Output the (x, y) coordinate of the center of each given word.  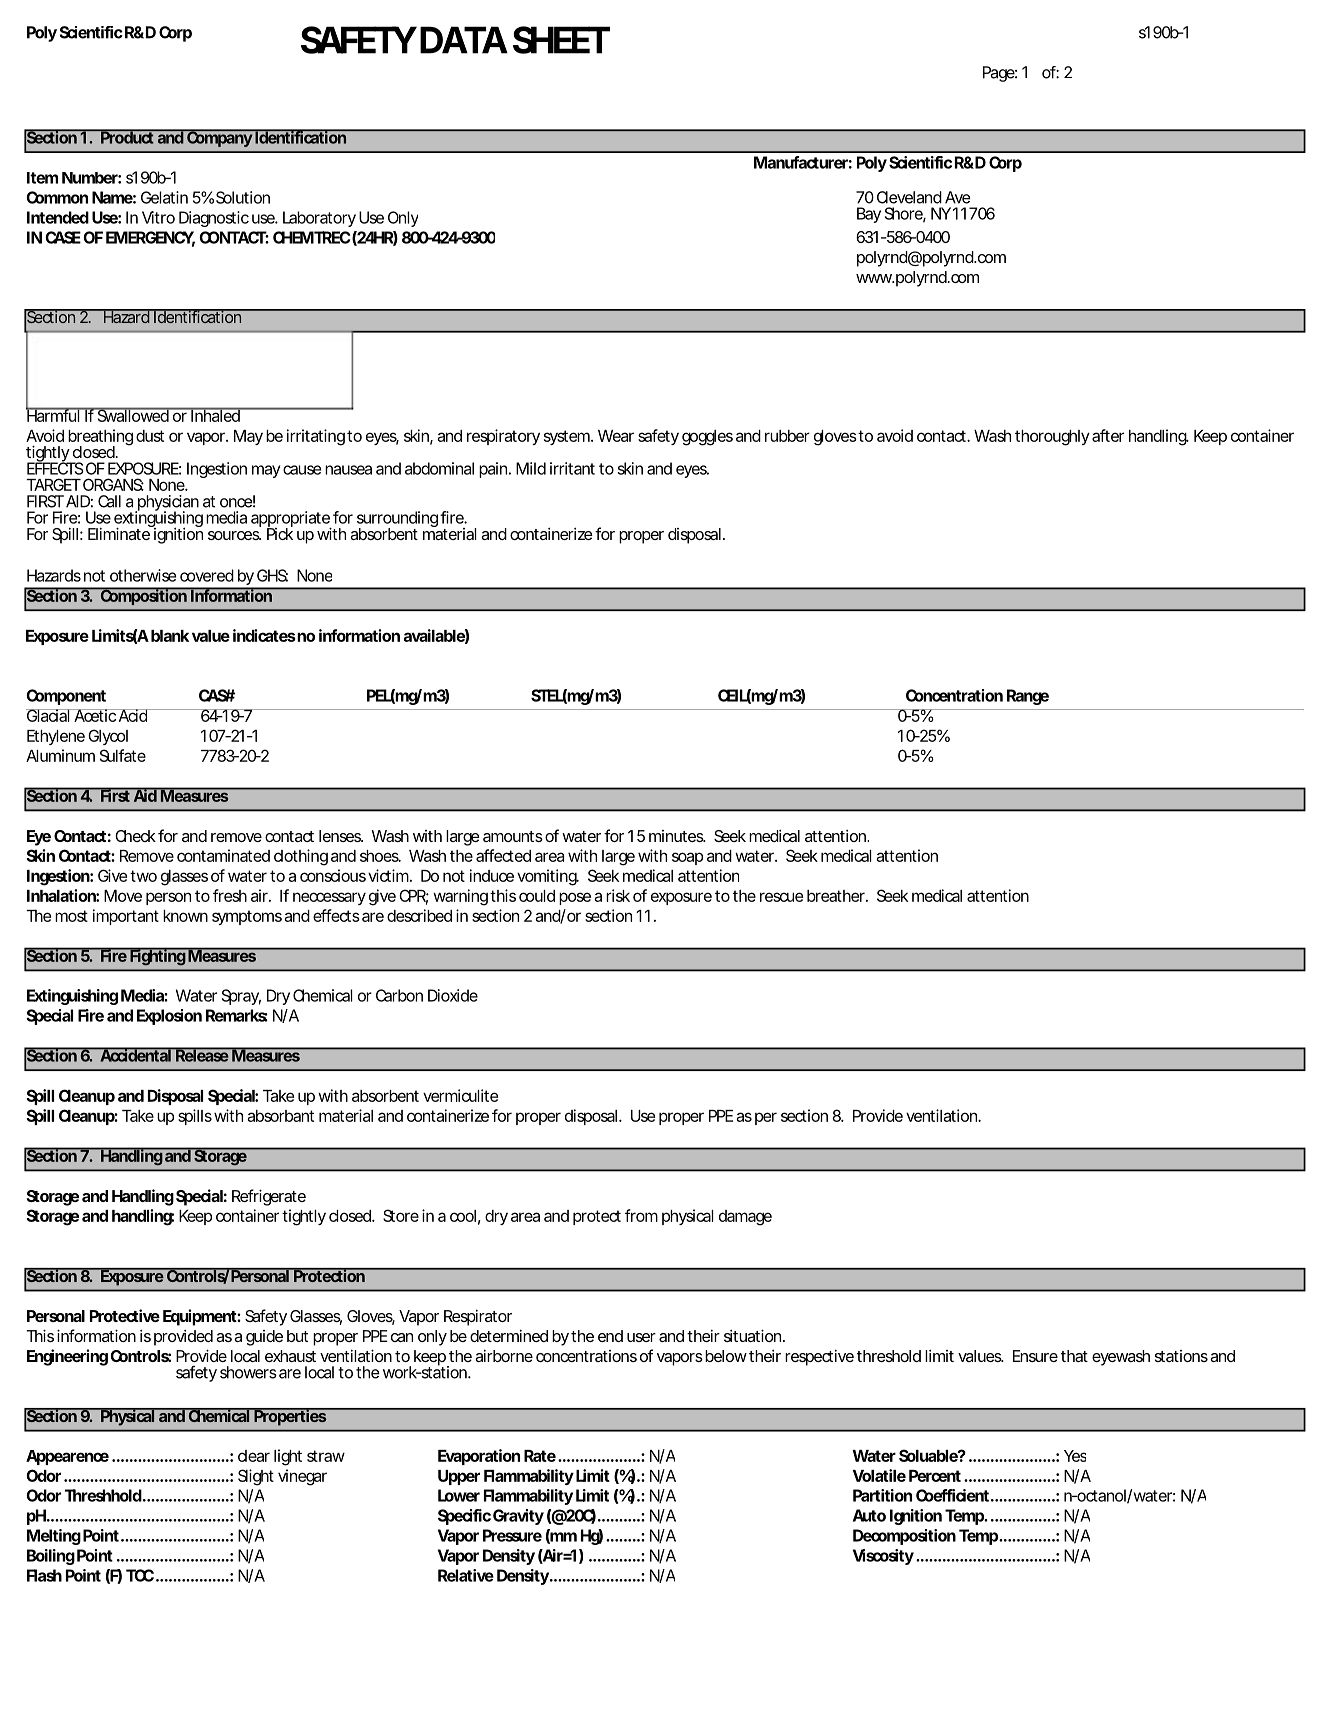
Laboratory (319, 219)
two (143, 876)
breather (837, 896)
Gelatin (164, 197)
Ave (958, 197)
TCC (140, 1575)
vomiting (548, 877)
